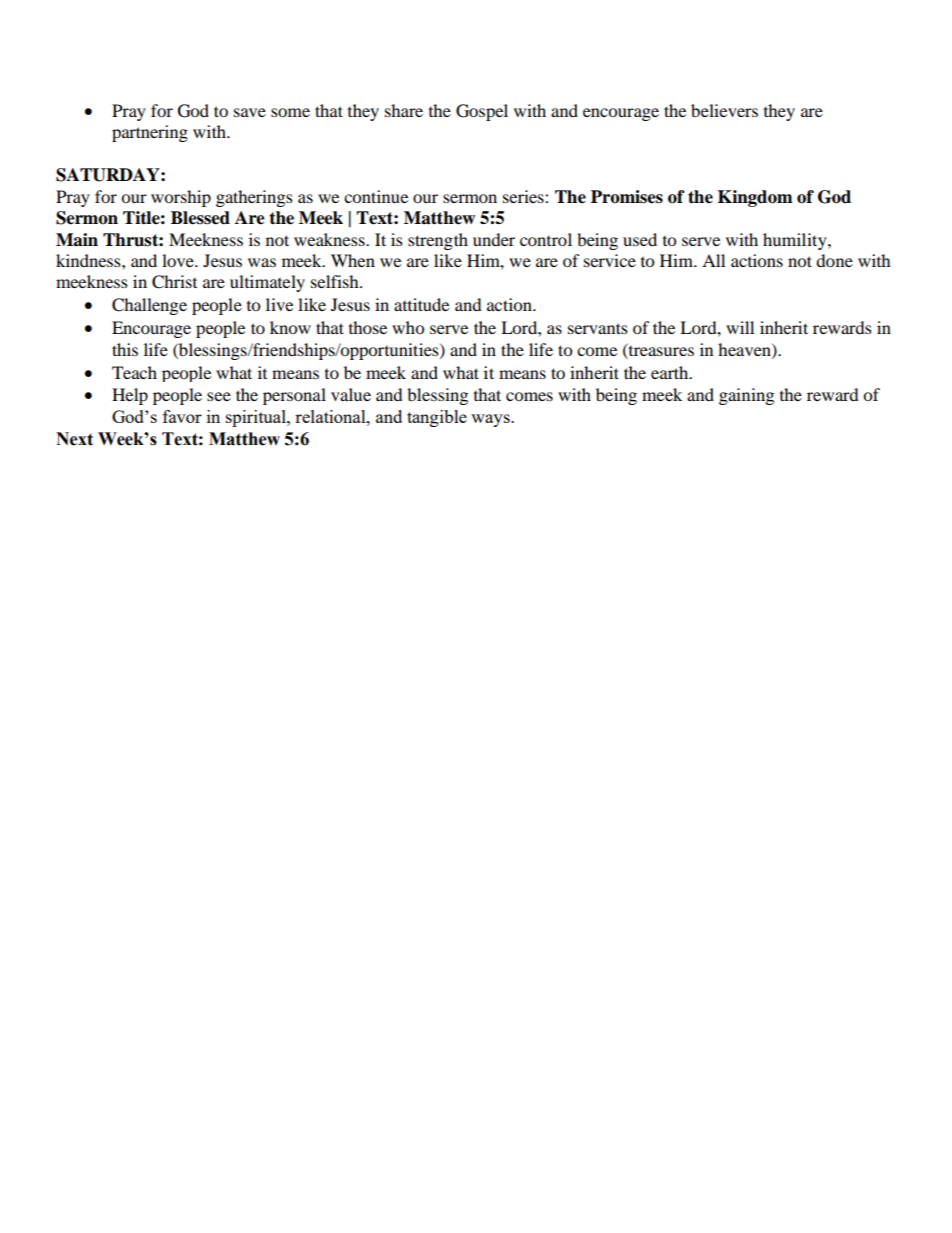 The image size is (952, 1233). Describe the element at coordinates (182, 416) in the page. I see `favor` at that location.
